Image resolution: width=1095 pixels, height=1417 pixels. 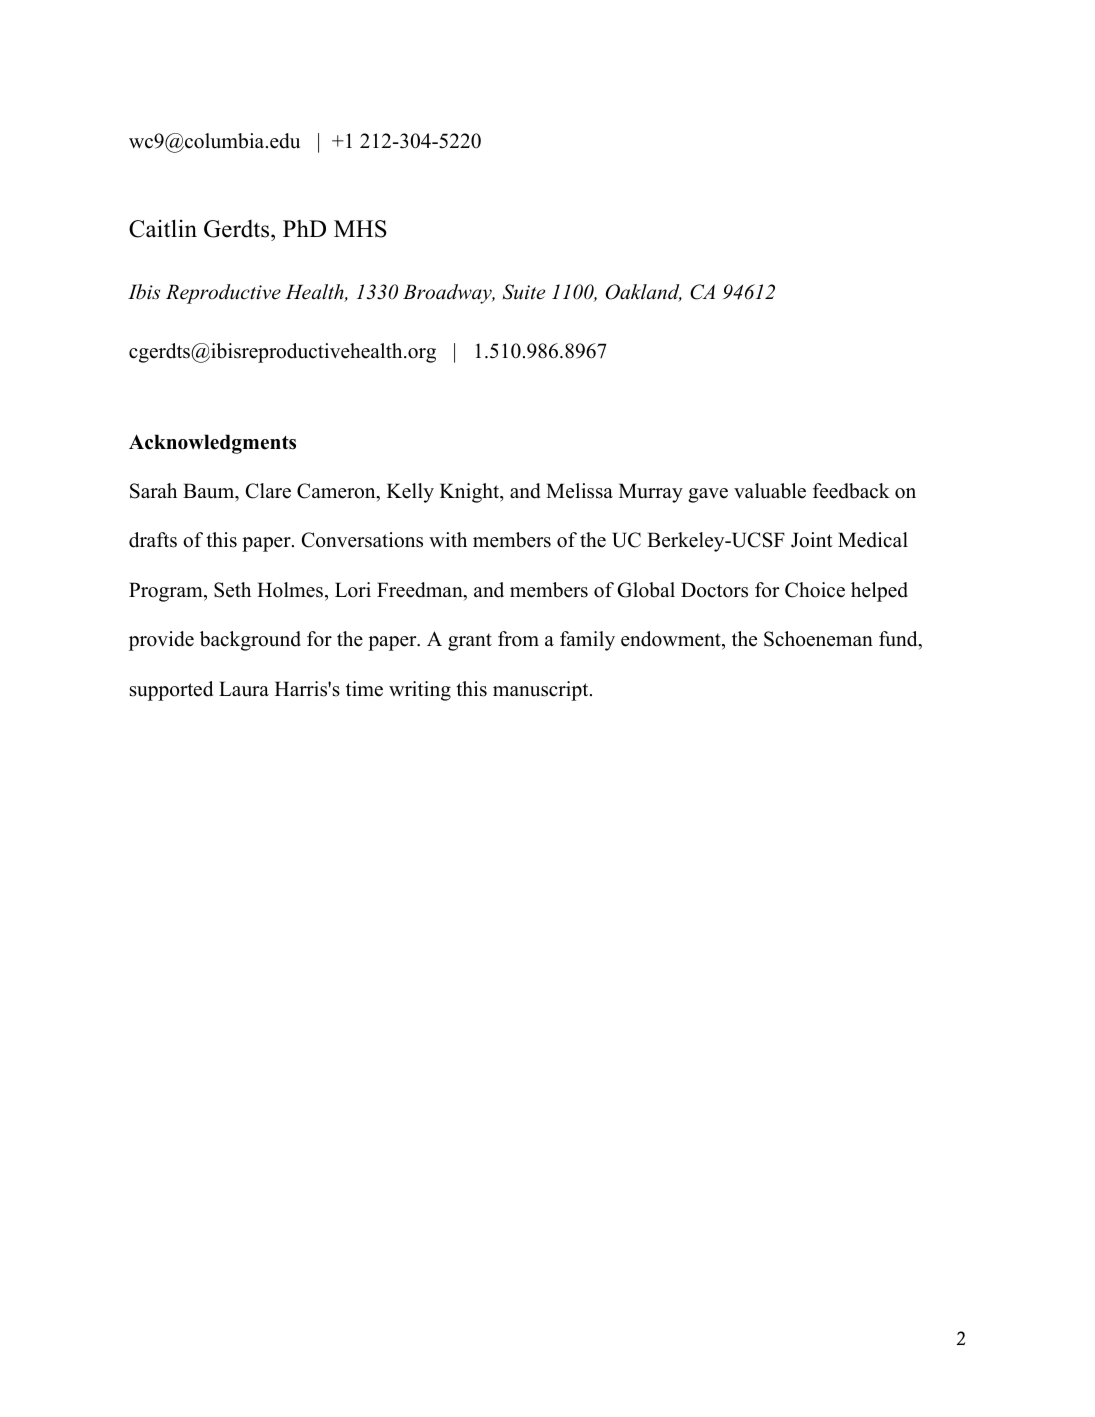 I want to click on Seth, so click(x=232, y=590).
